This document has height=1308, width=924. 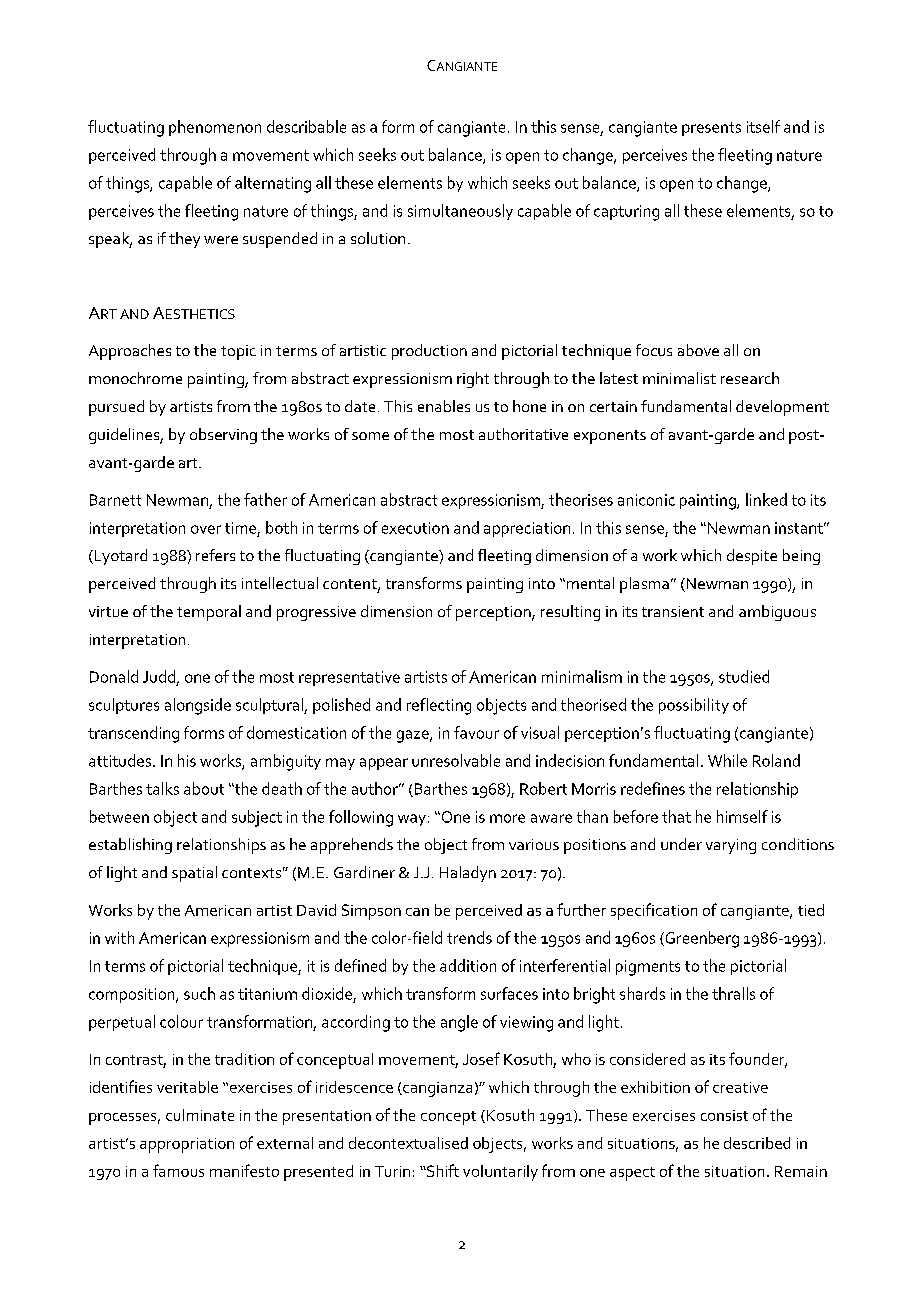 I want to click on simultaneously, so click(x=460, y=212).
